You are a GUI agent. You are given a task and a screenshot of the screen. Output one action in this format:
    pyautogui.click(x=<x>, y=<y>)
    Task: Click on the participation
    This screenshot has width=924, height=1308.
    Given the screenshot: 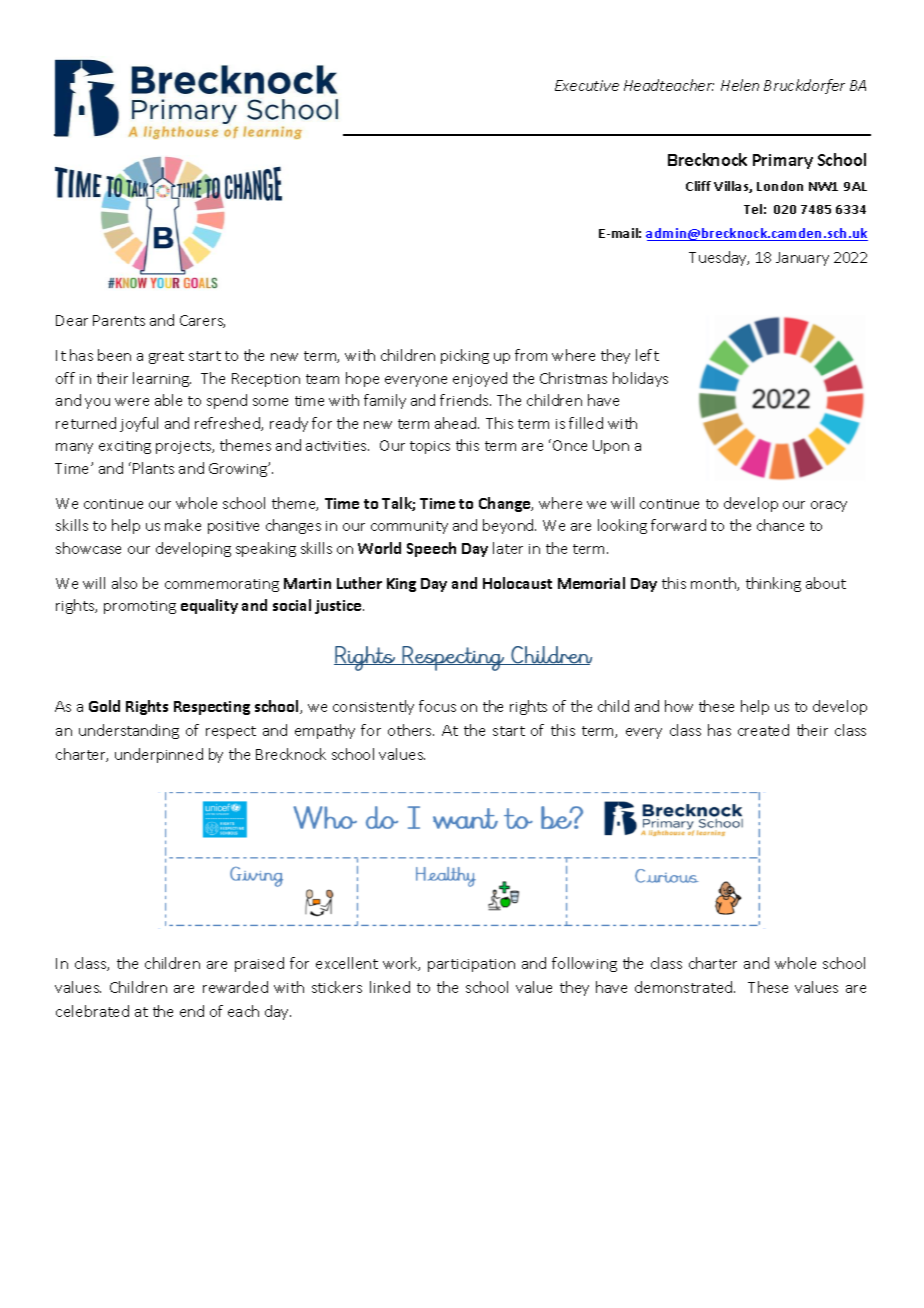 What is the action you would take?
    pyautogui.click(x=471, y=965)
